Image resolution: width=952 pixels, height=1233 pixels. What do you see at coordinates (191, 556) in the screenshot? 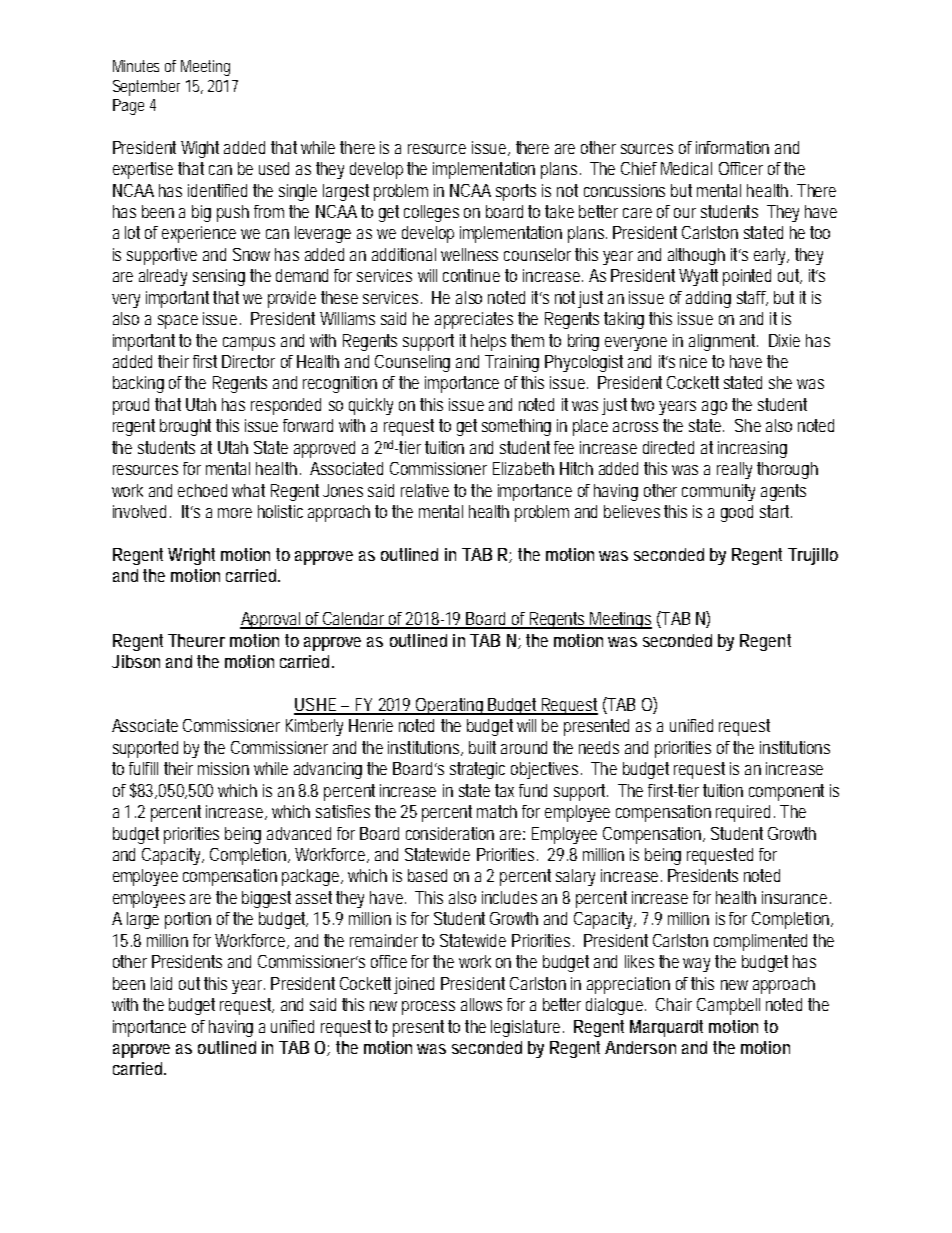
I see `Wright` at bounding box center [191, 556].
